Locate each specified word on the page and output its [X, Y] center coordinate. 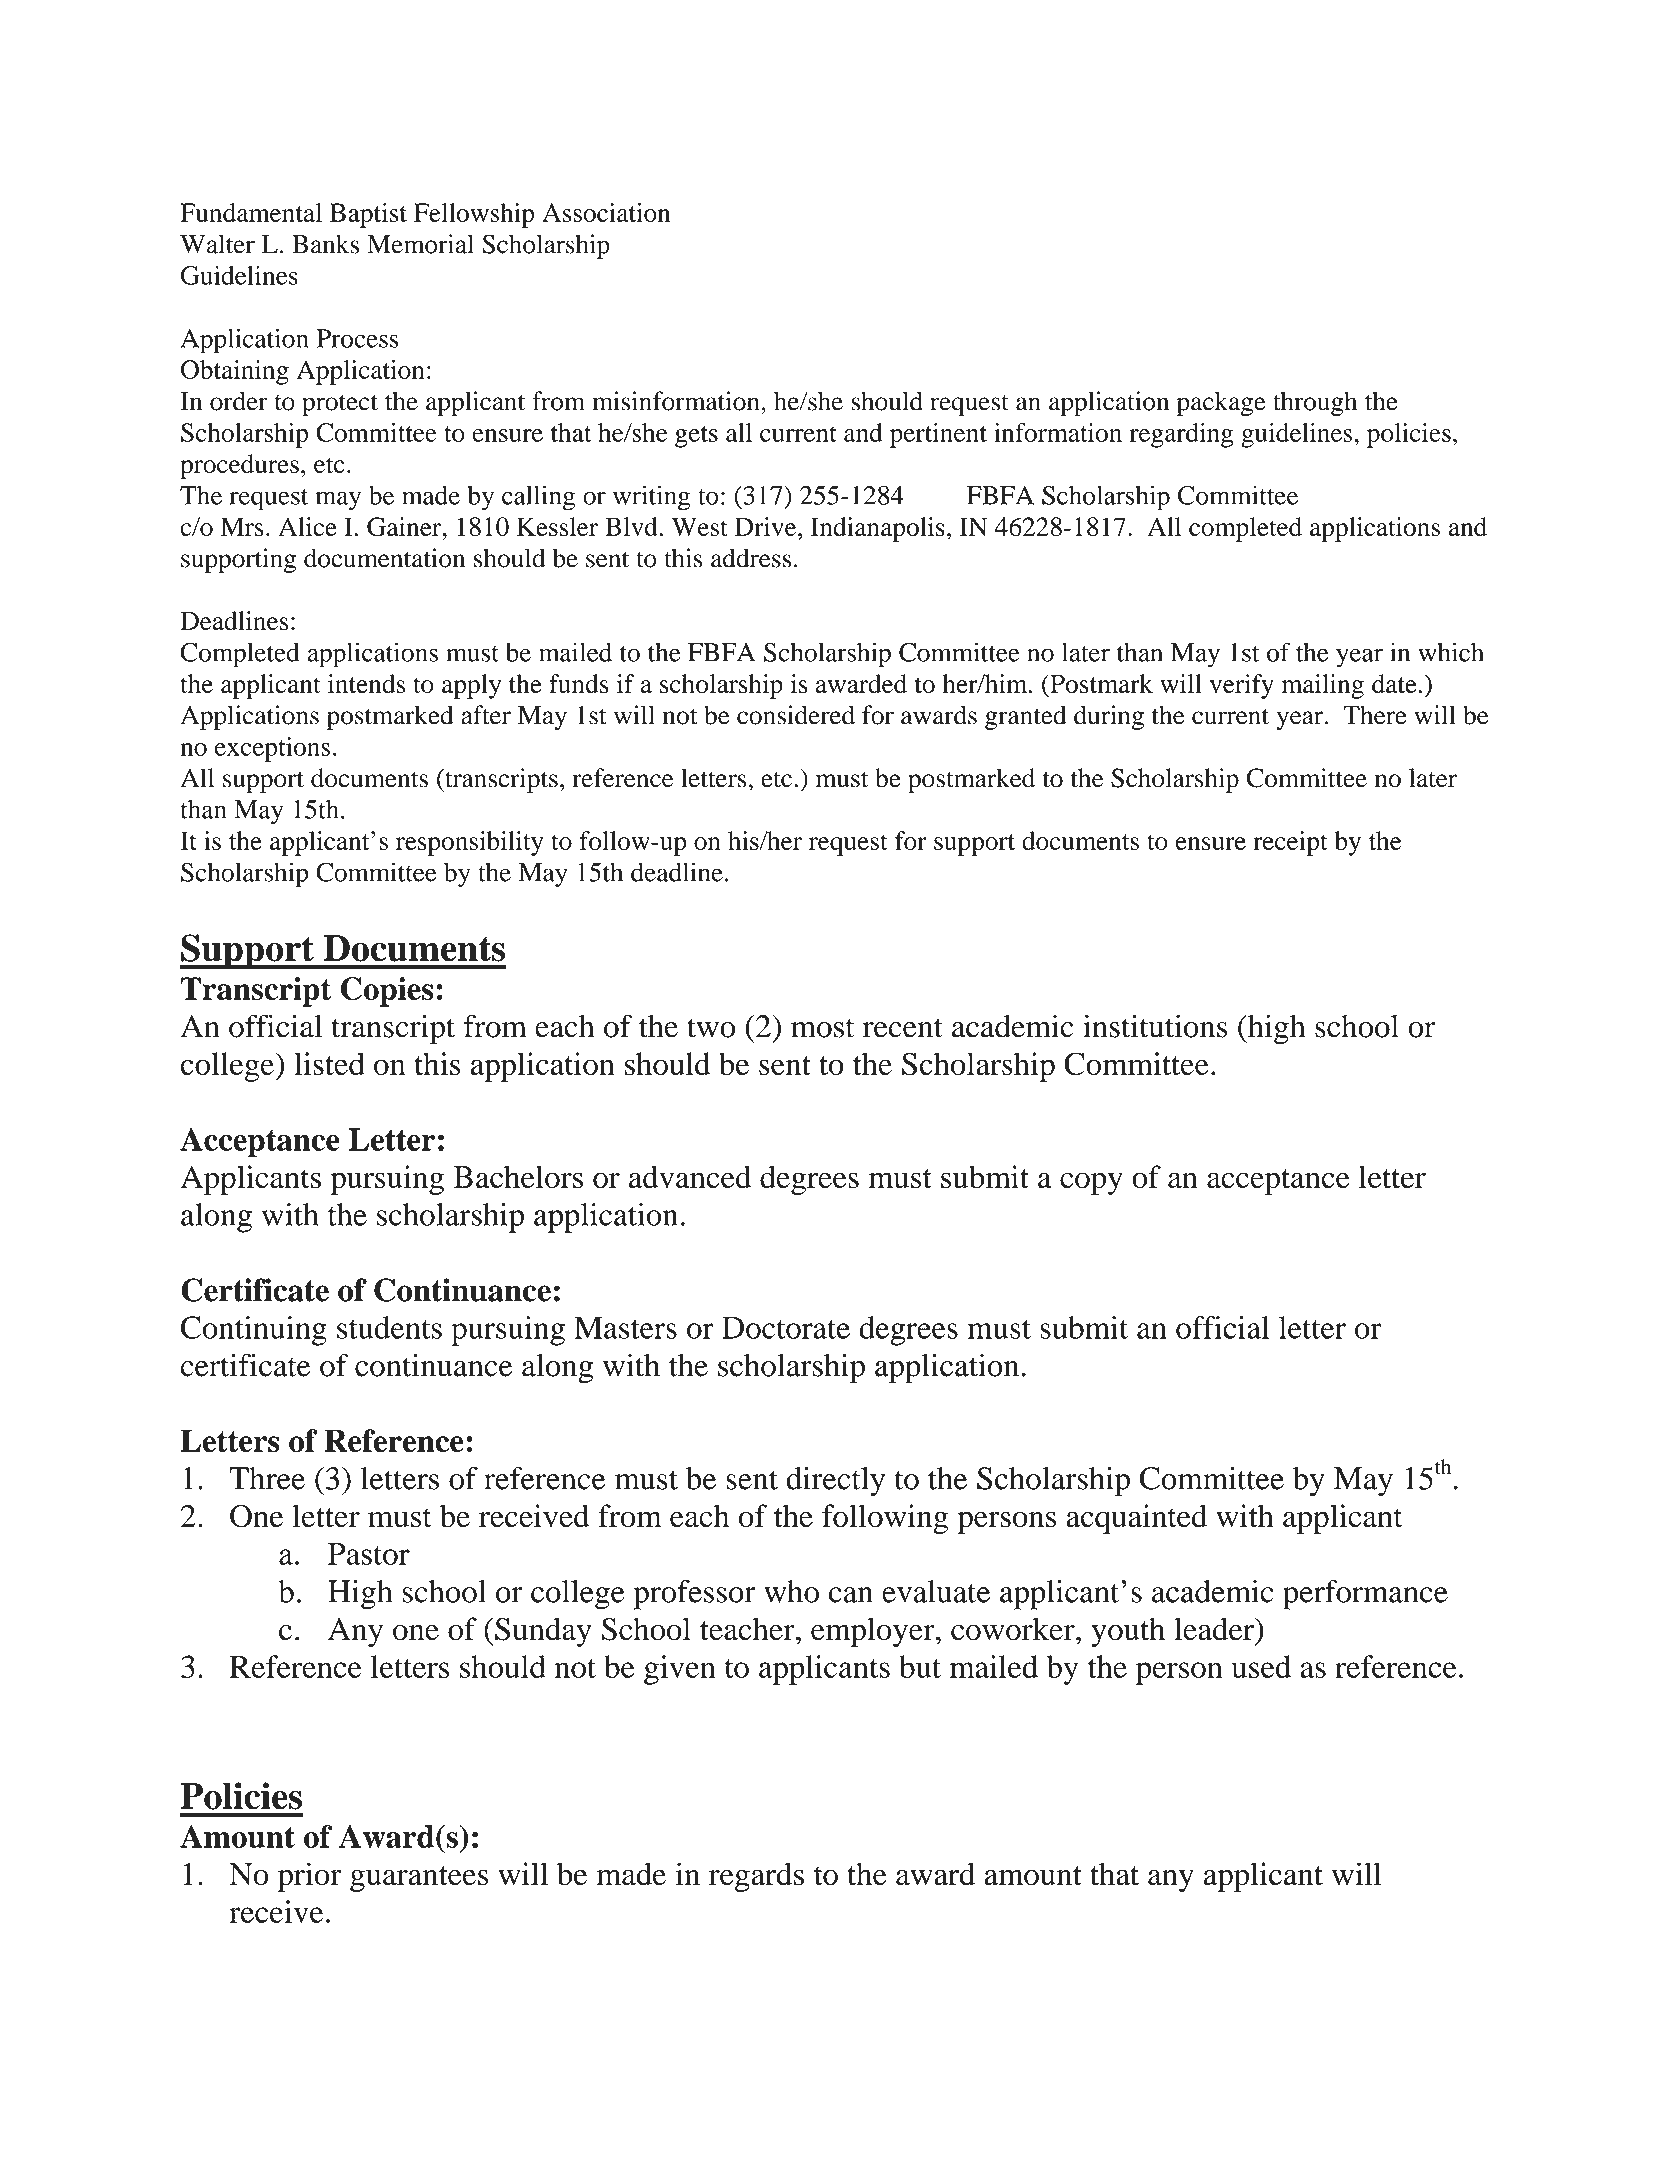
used [1261, 1666]
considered [796, 715]
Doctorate [786, 1327]
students [389, 1327]
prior [309, 1877]
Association [606, 212]
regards [756, 1877]
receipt [1290, 843]
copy [1091, 1183]
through [1315, 403]
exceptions [272, 749]
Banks [325, 244]
